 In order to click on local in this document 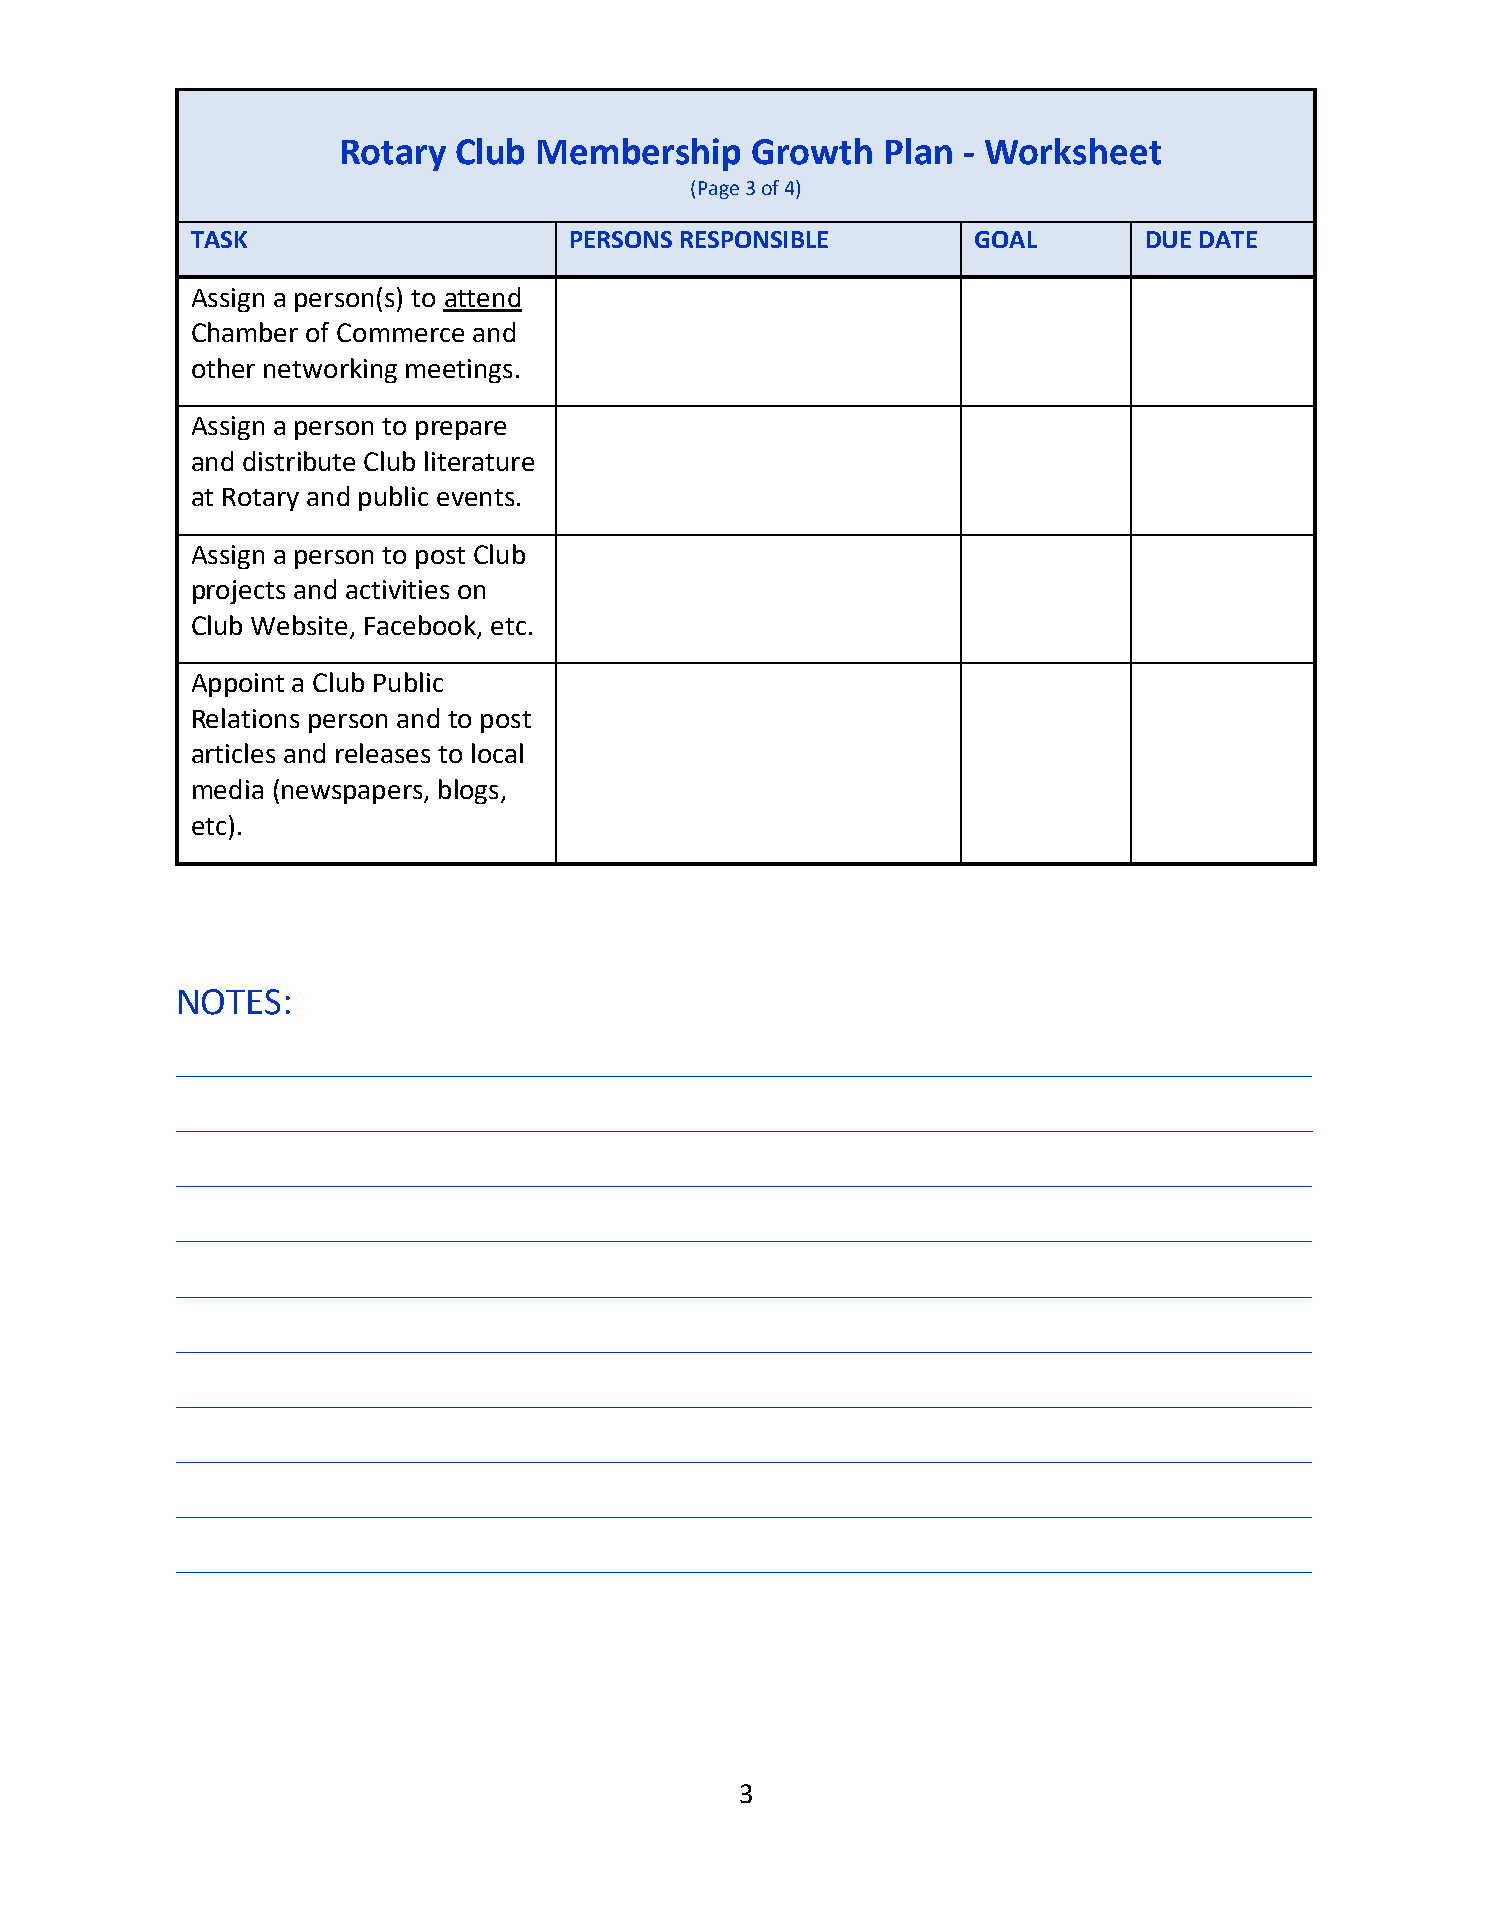, I will do `click(497, 753)`.
